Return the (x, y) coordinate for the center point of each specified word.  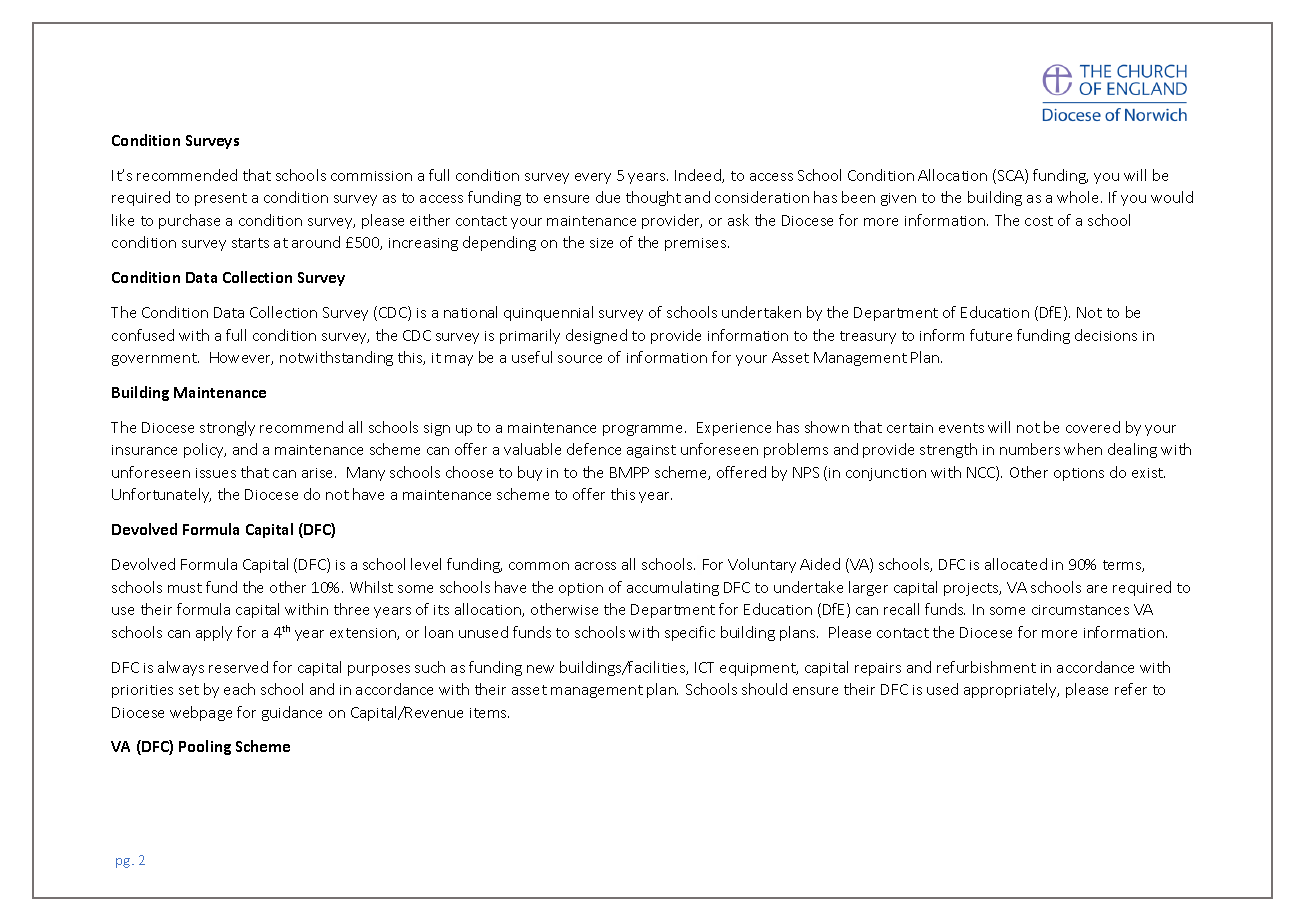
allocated (1016, 564)
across (595, 566)
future (991, 335)
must (185, 588)
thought (653, 198)
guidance (292, 713)
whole (1079, 197)
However (241, 358)
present (221, 199)
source (580, 359)
